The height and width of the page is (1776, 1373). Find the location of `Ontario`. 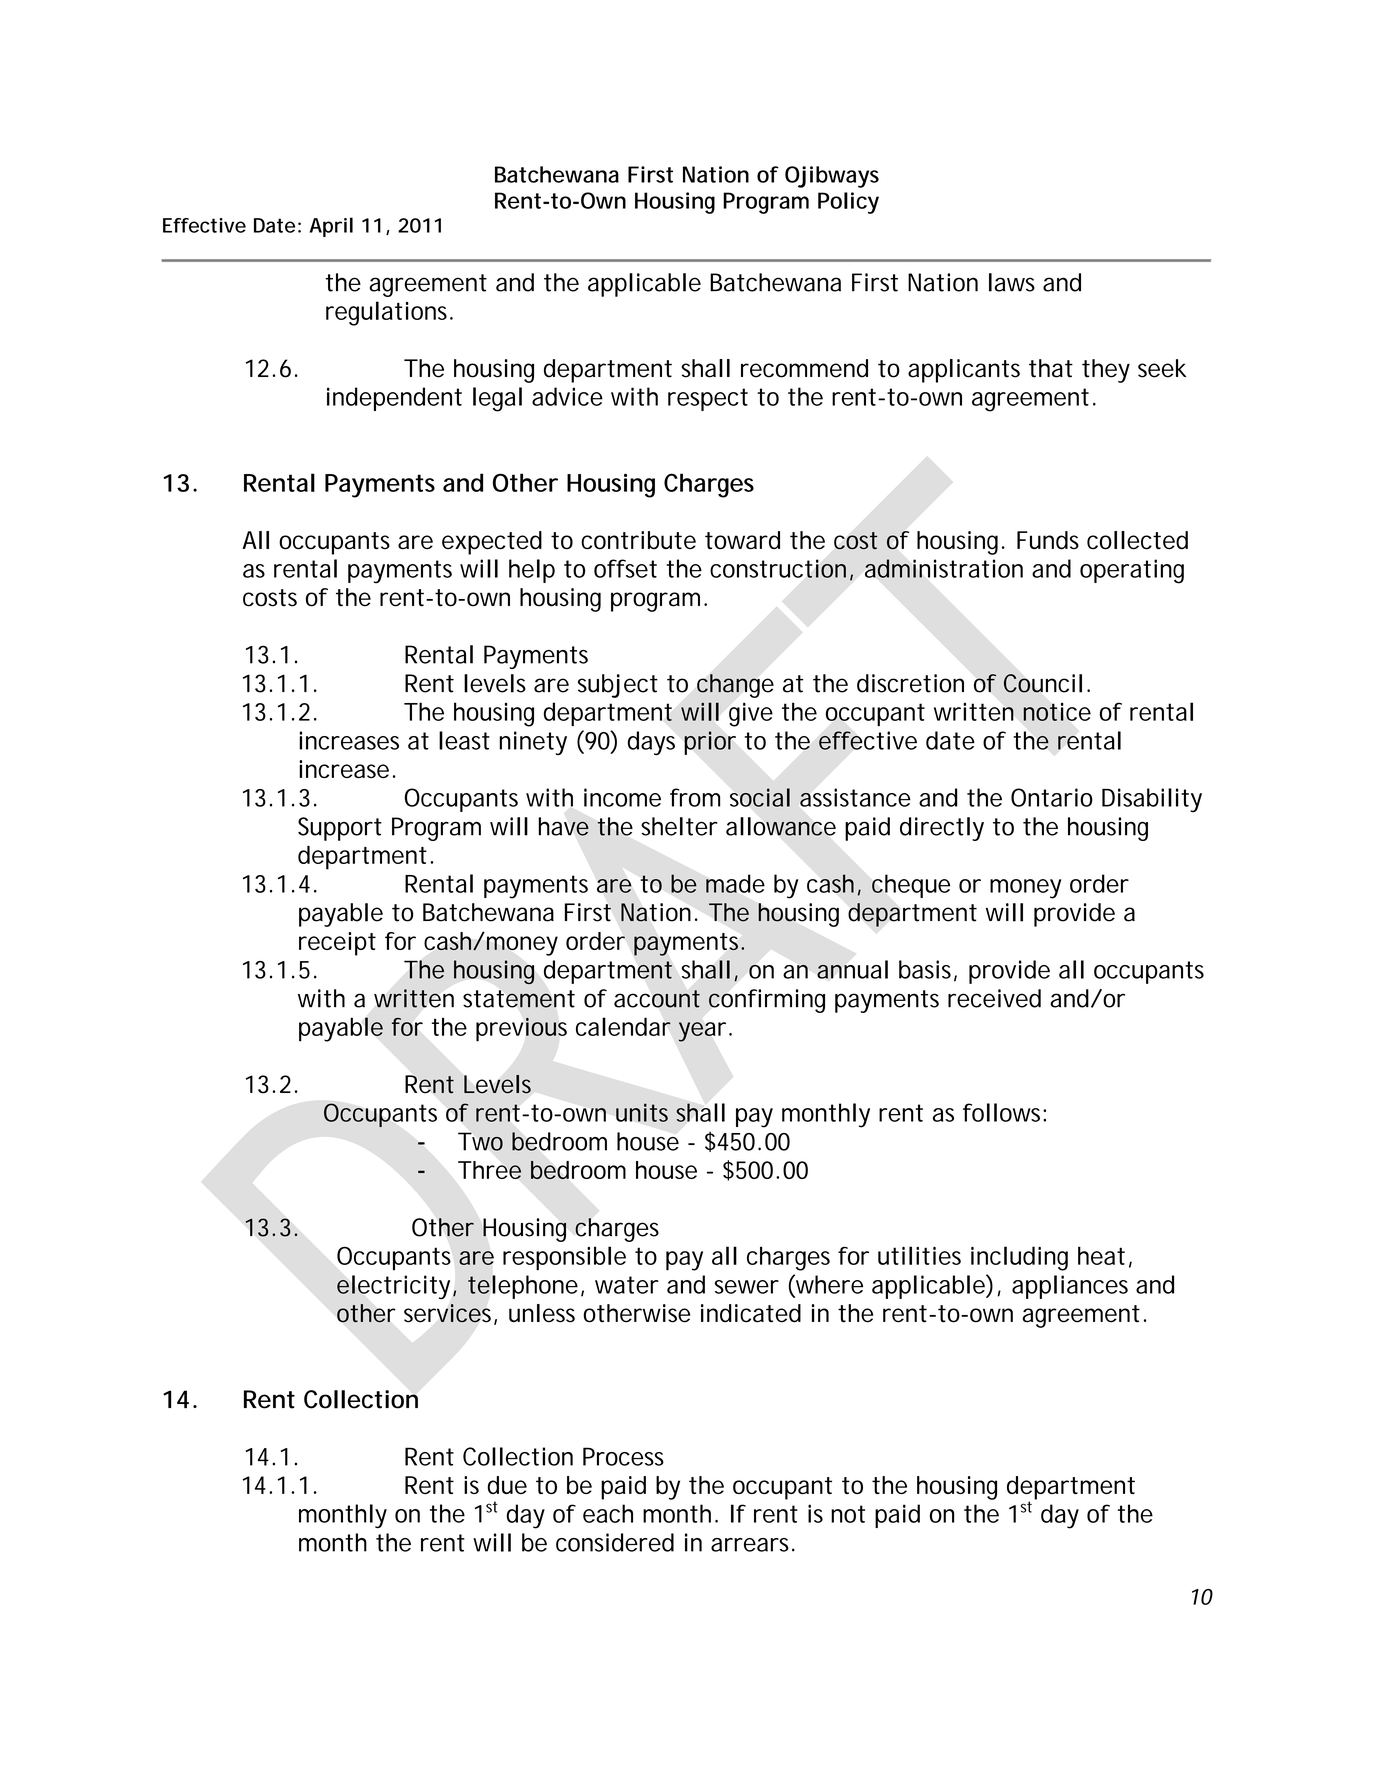

Ontario is located at coordinates (1052, 797).
